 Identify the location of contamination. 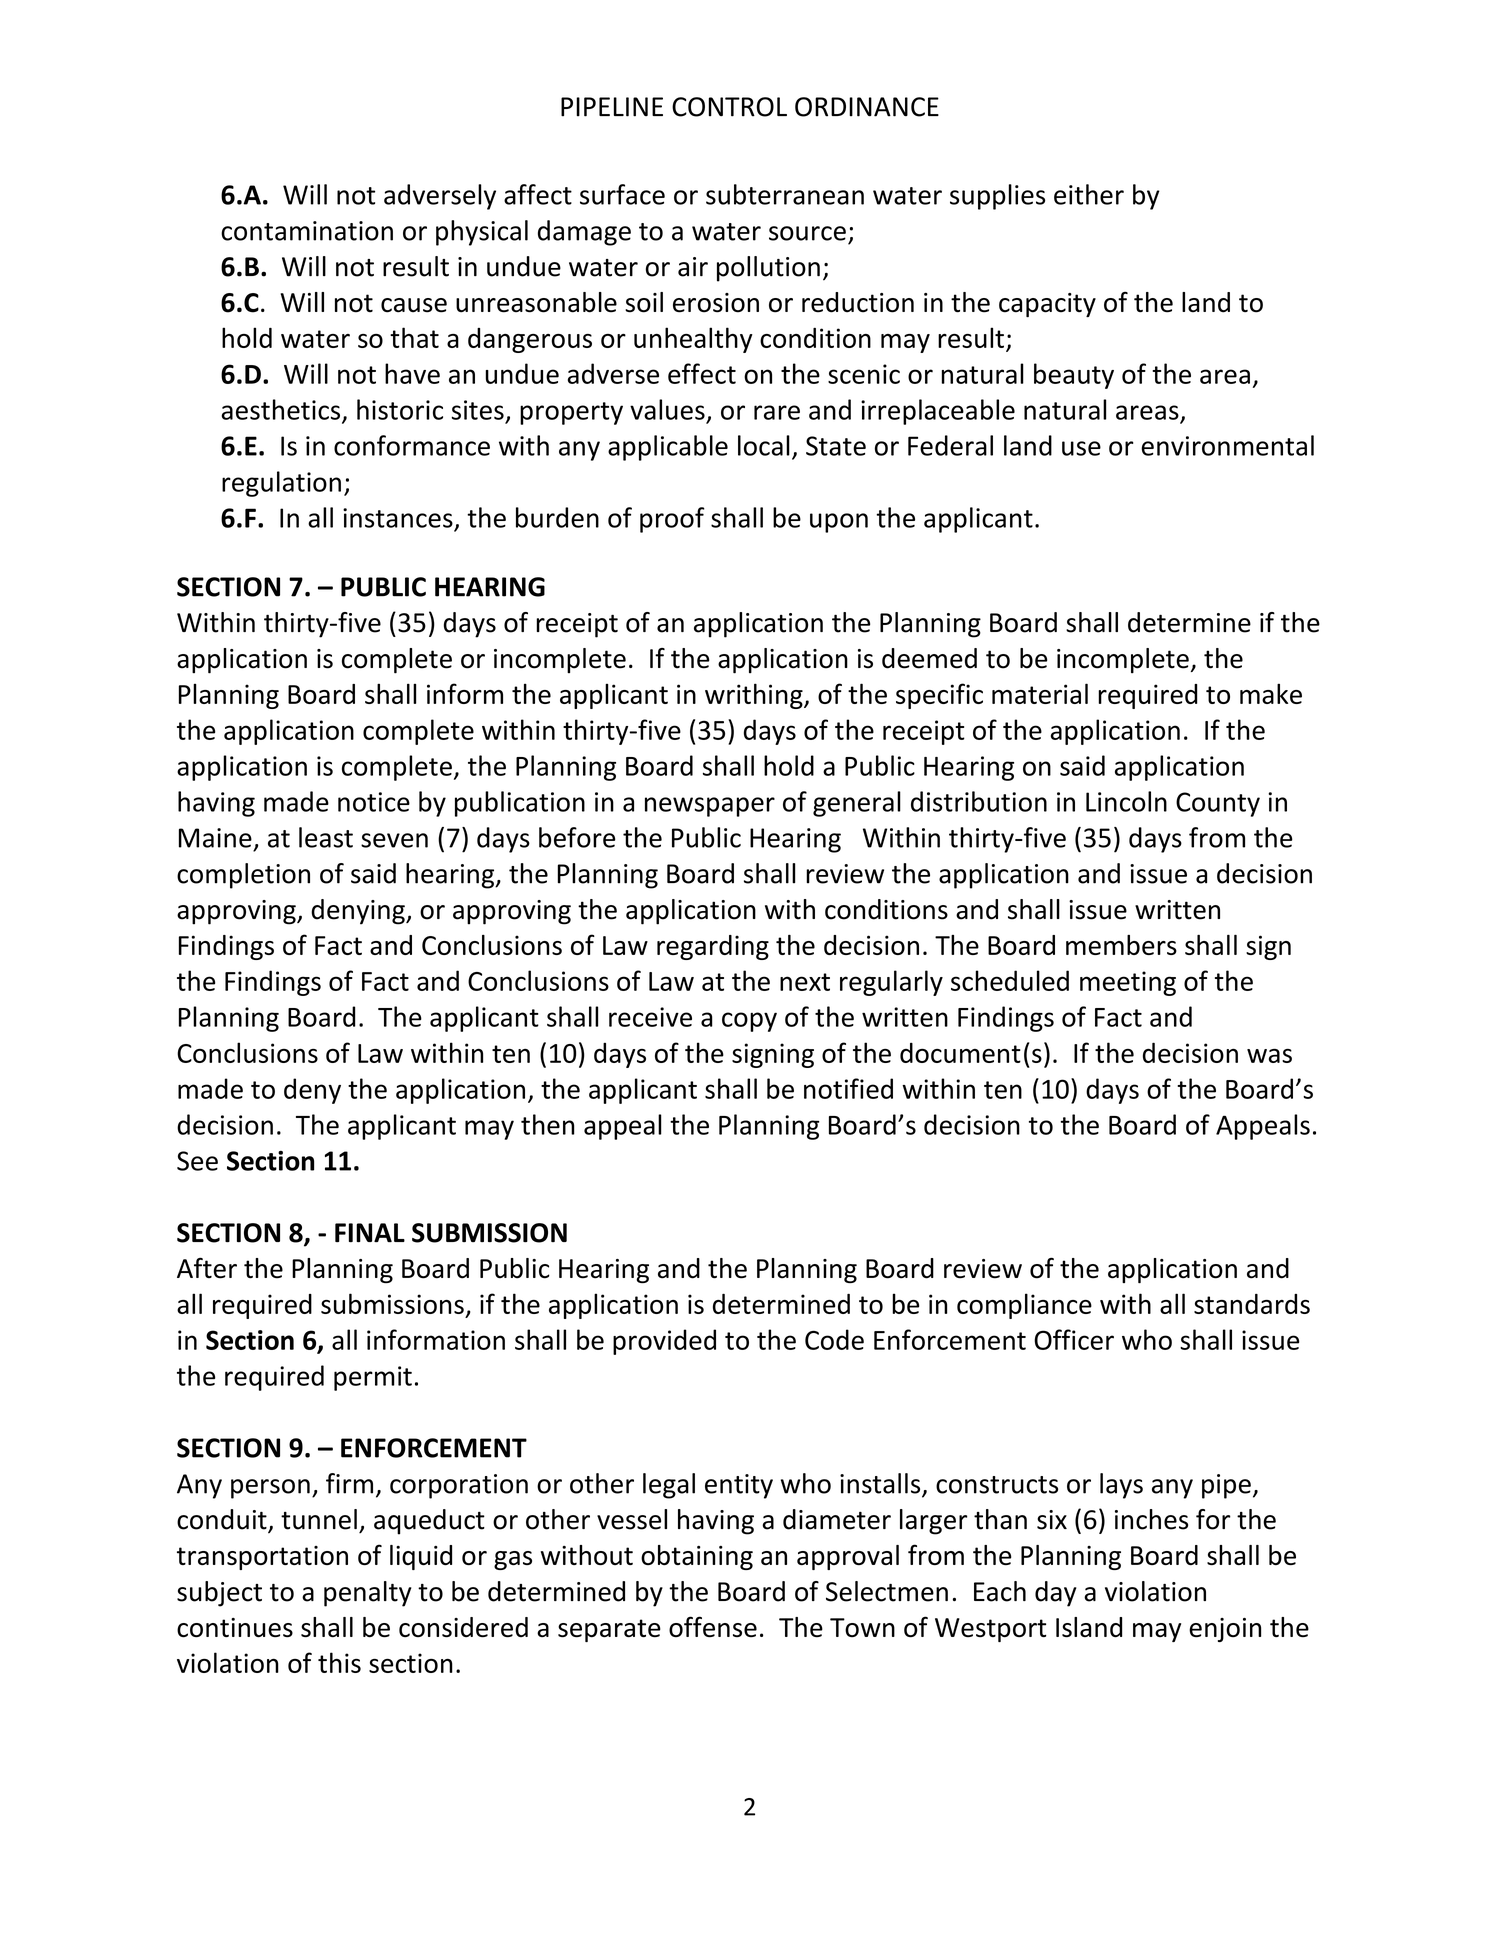
(307, 231).
